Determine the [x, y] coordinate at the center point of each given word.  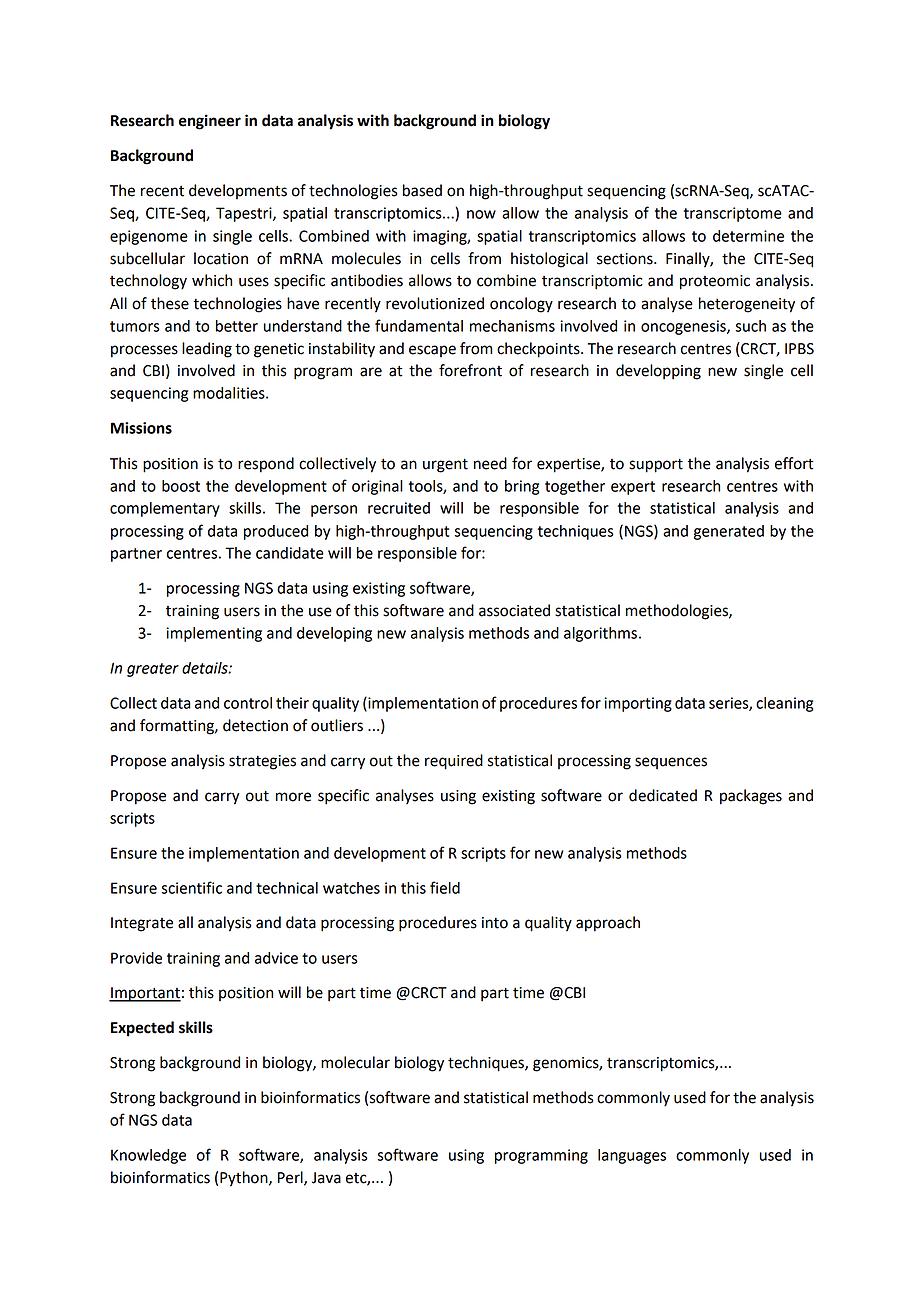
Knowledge [148, 1156]
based [422, 190]
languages [632, 1156]
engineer [210, 122]
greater [153, 670]
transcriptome [733, 214]
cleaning [784, 704]
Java [326, 1178]
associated [514, 610]
